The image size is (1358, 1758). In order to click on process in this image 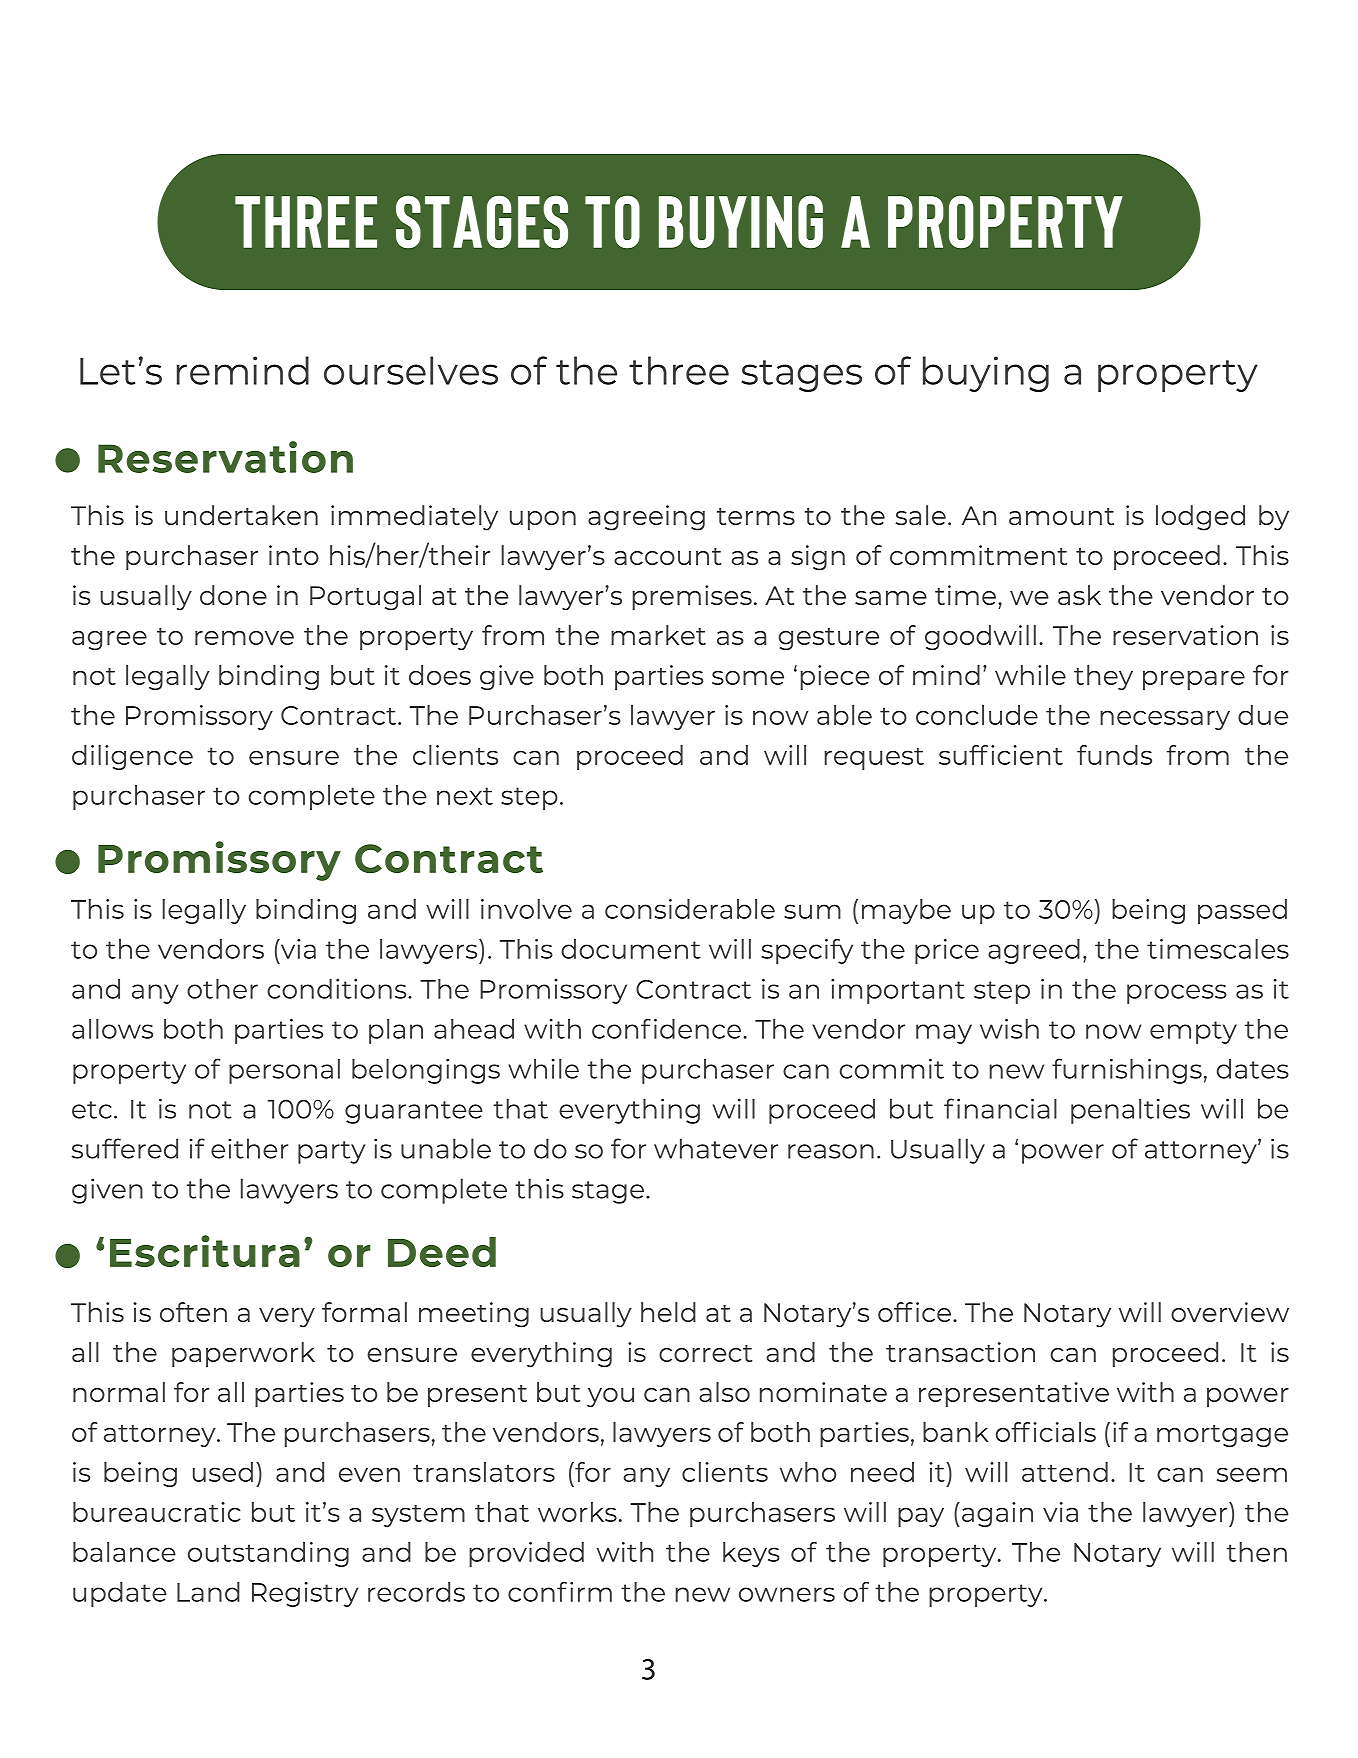, I will do `click(1177, 994)`.
